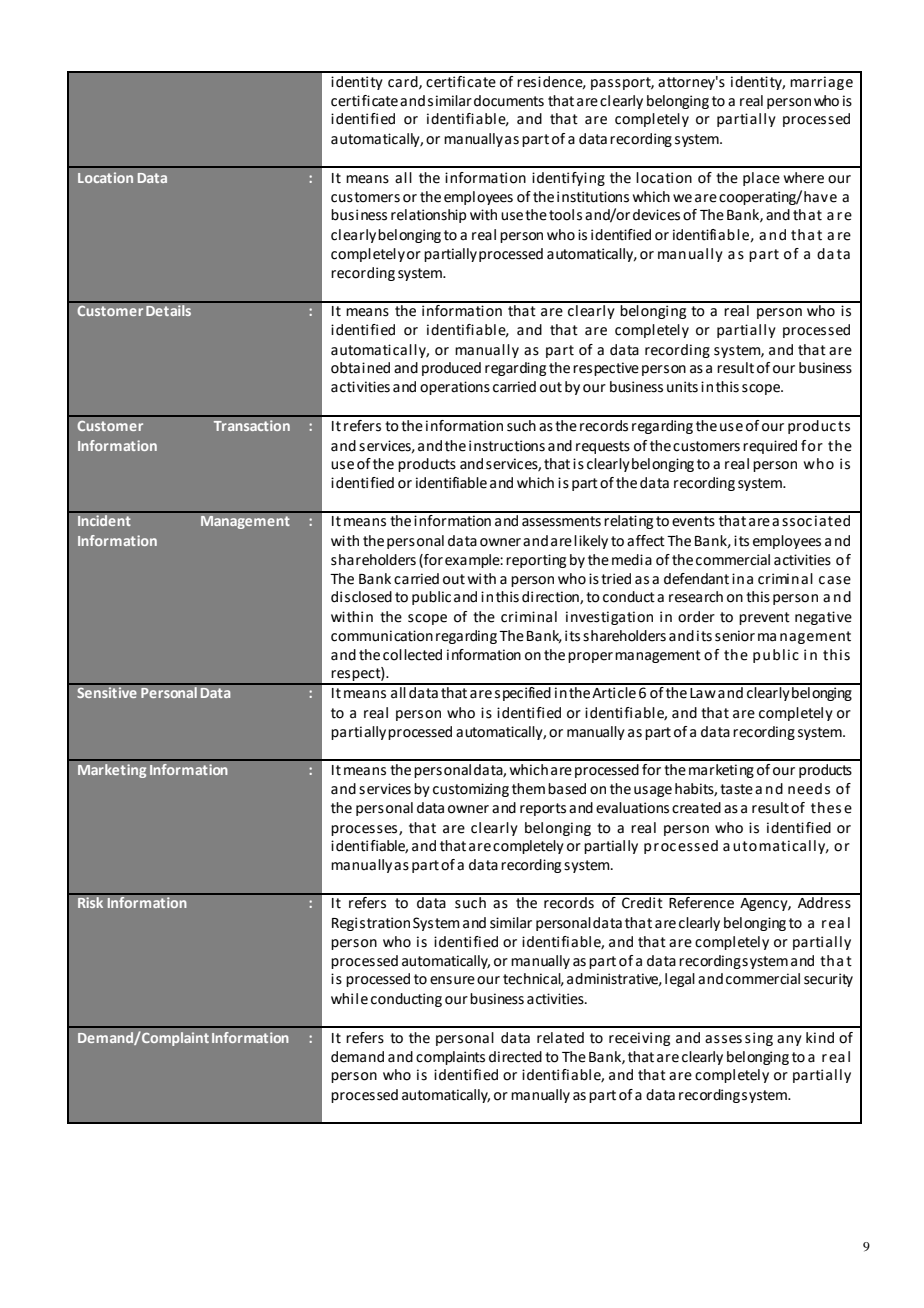  What do you see at coordinates (509, 101) in the screenshot?
I see `documents` at bounding box center [509, 101].
